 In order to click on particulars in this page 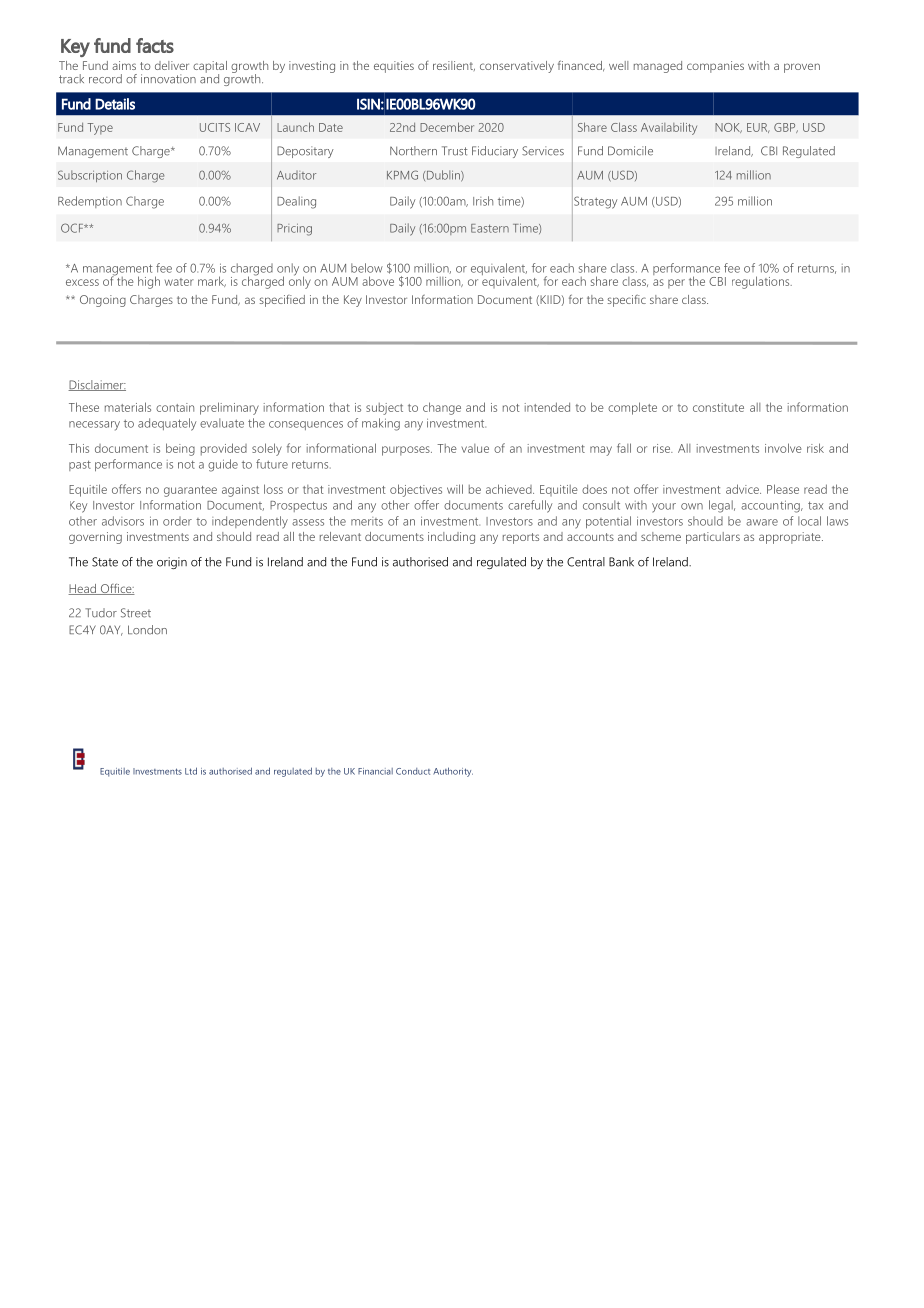, I will do `click(713, 538)`.
